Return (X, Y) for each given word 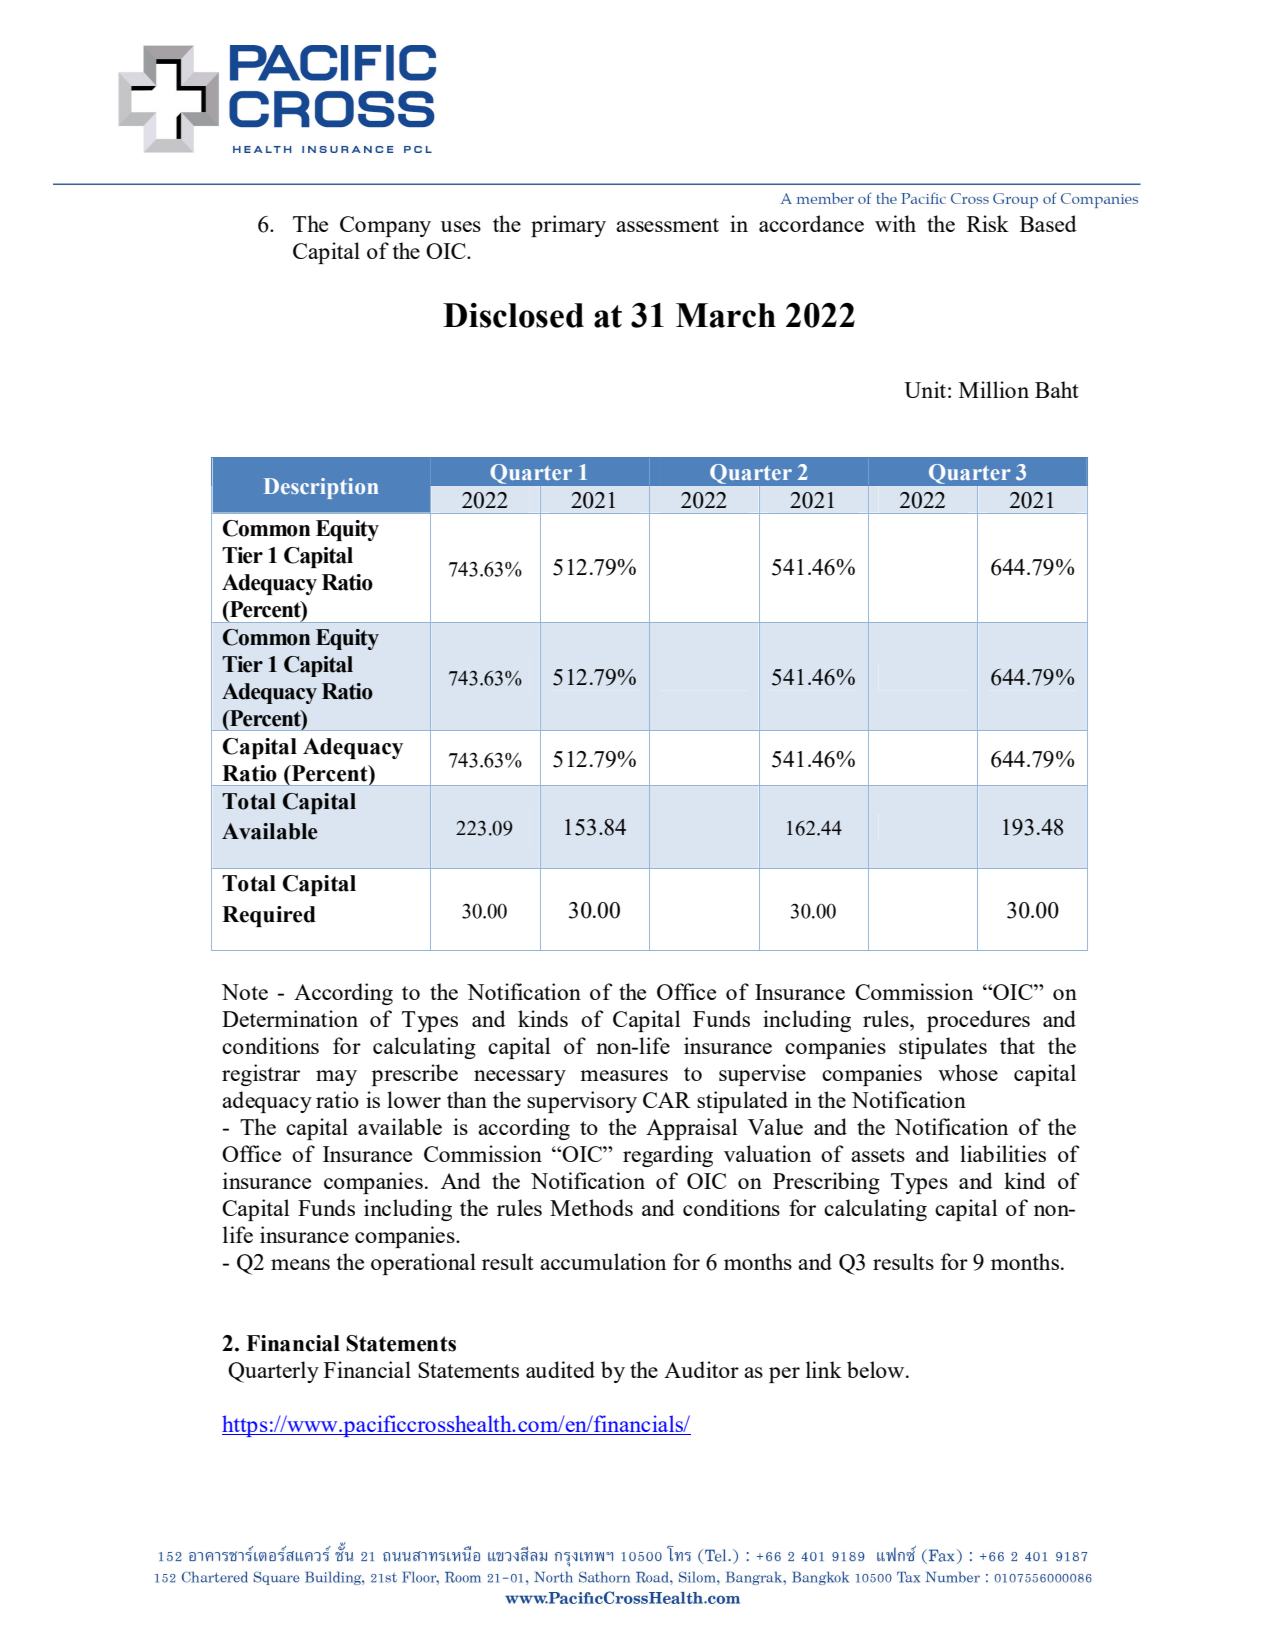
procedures (978, 1021)
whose (968, 1072)
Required (269, 916)
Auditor (701, 1369)
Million (994, 389)
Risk (988, 223)
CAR (667, 1100)
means (300, 1264)
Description (321, 488)
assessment (667, 225)
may (336, 1078)
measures (624, 1075)
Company (385, 226)
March (726, 315)
